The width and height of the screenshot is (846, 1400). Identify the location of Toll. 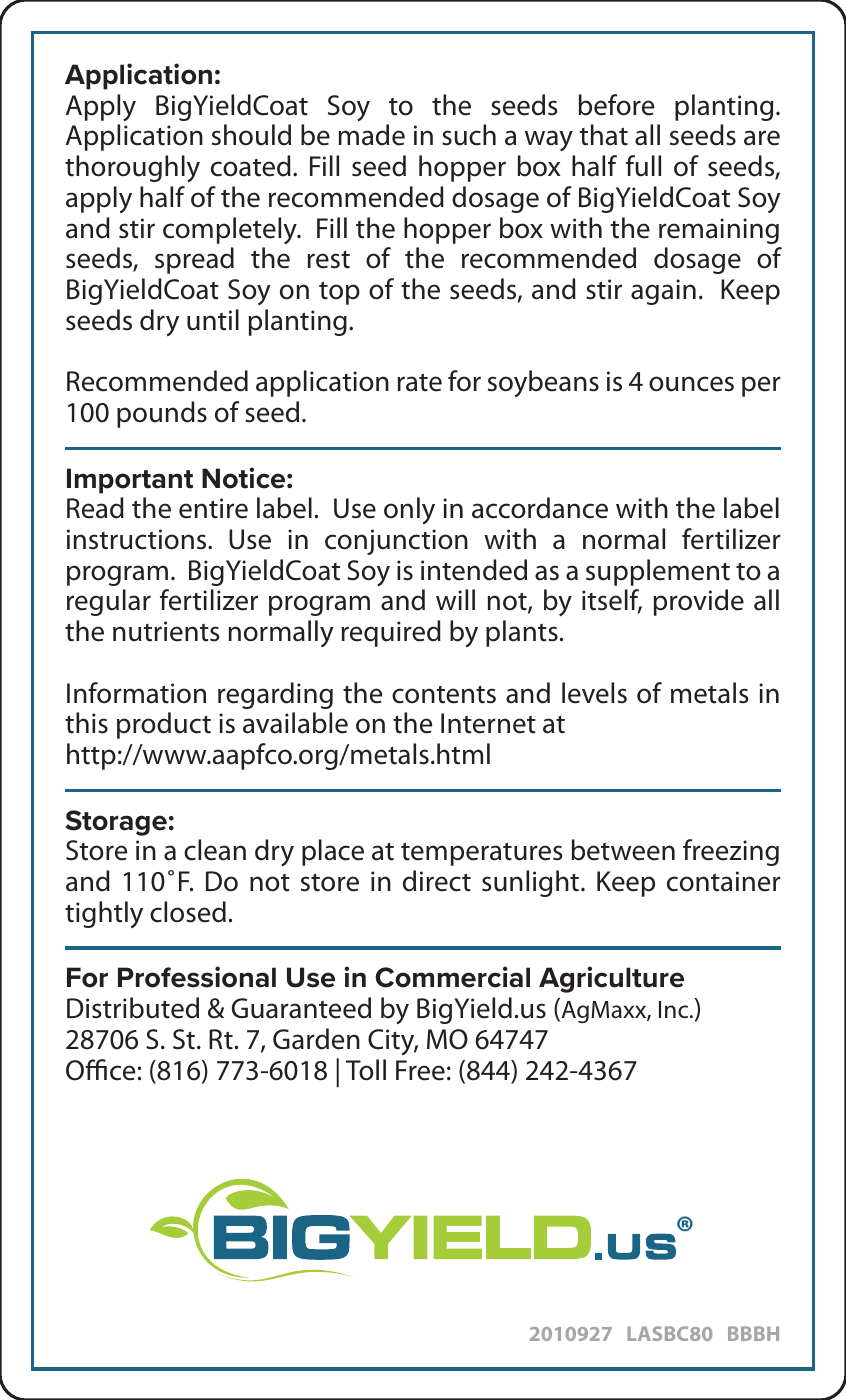
(366, 1070).
